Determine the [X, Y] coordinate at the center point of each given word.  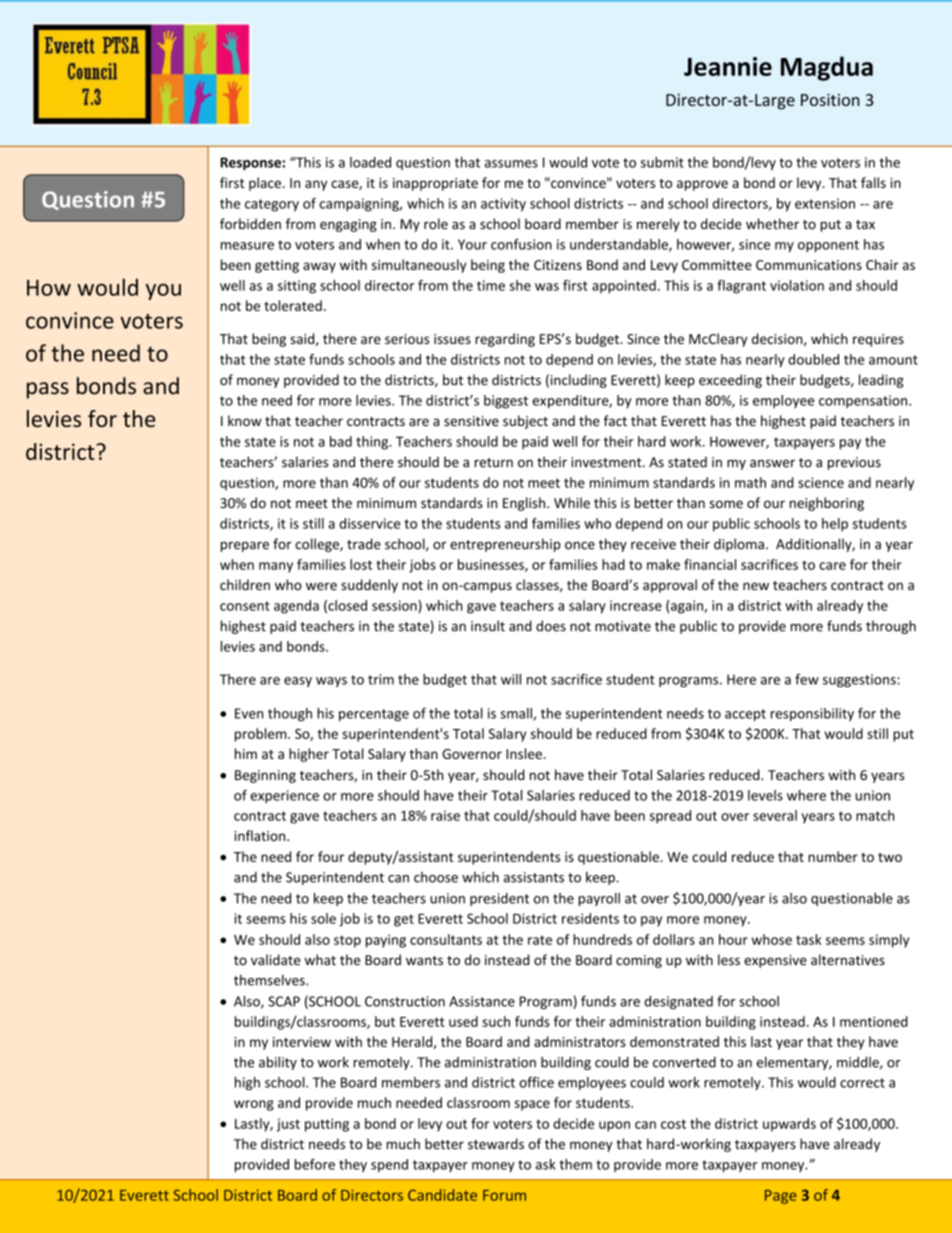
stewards [496, 1144]
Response [250, 163]
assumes [511, 164]
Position [830, 100]
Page [780, 1197]
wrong [254, 1105]
